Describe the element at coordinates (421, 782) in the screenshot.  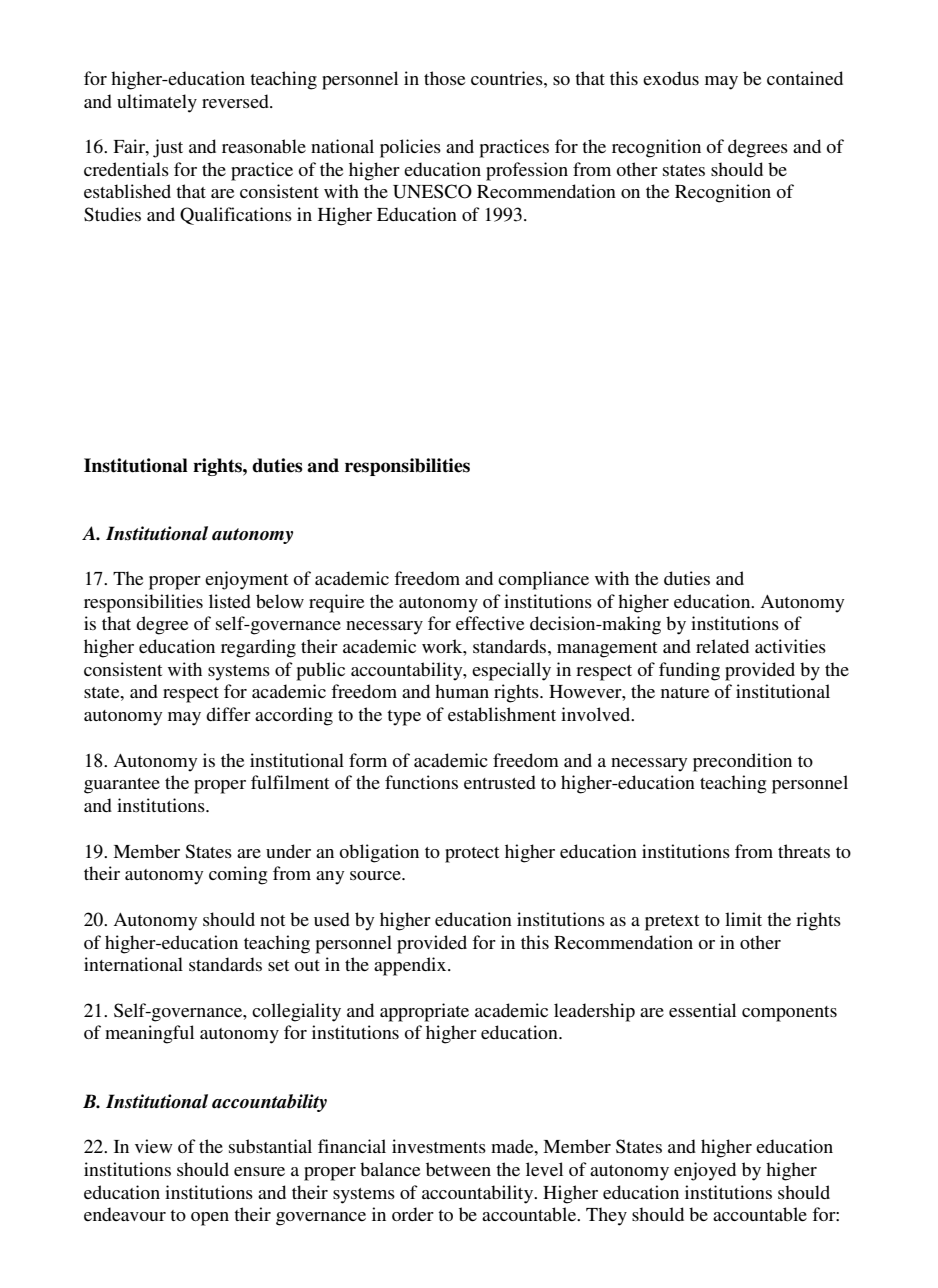
I see `functions` at that location.
